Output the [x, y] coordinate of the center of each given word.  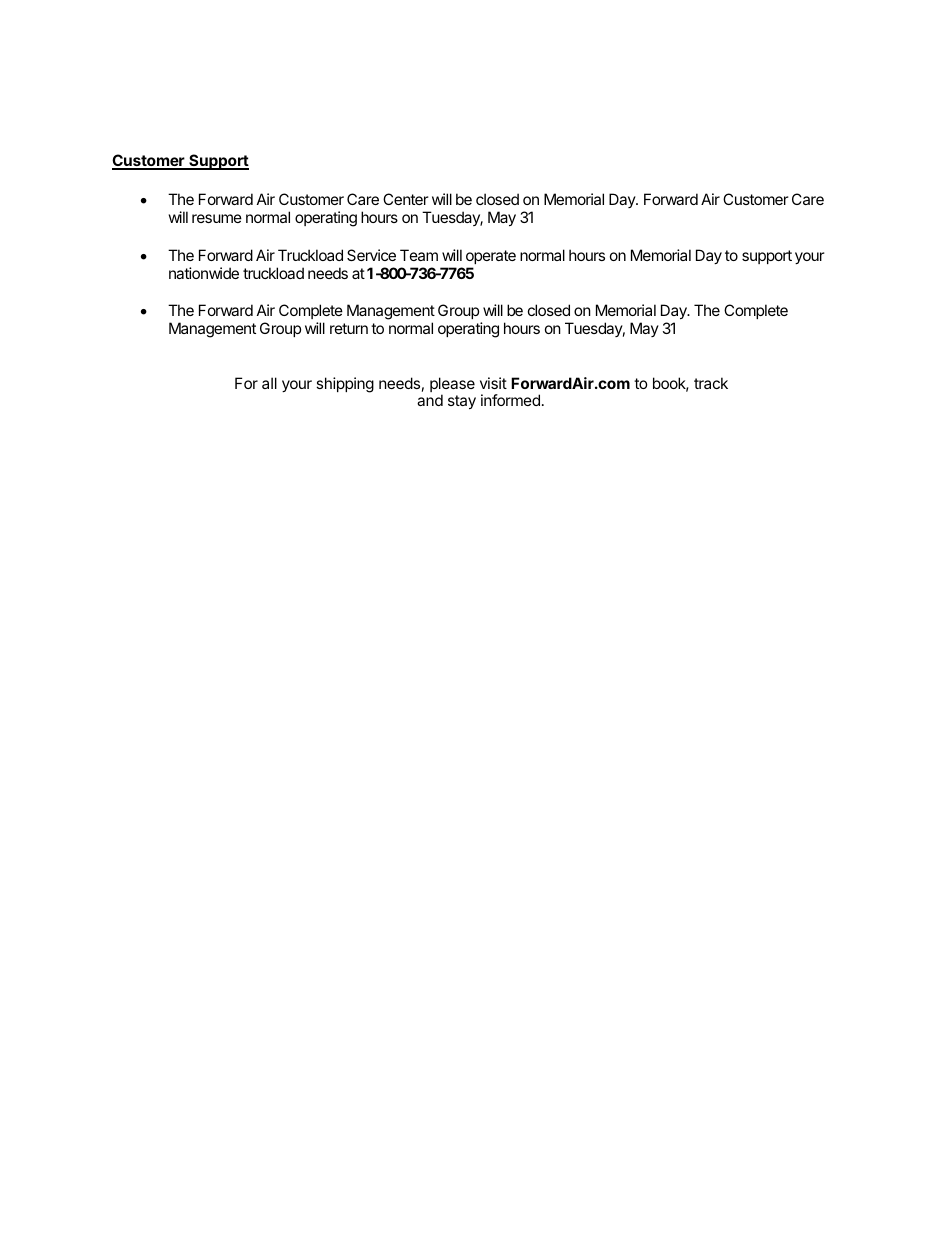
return [349, 328]
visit [493, 383]
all [269, 383]
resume [217, 218]
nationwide [204, 273]
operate [491, 257]
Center [406, 199]
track [711, 383]
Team [419, 255]
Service [371, 255]
